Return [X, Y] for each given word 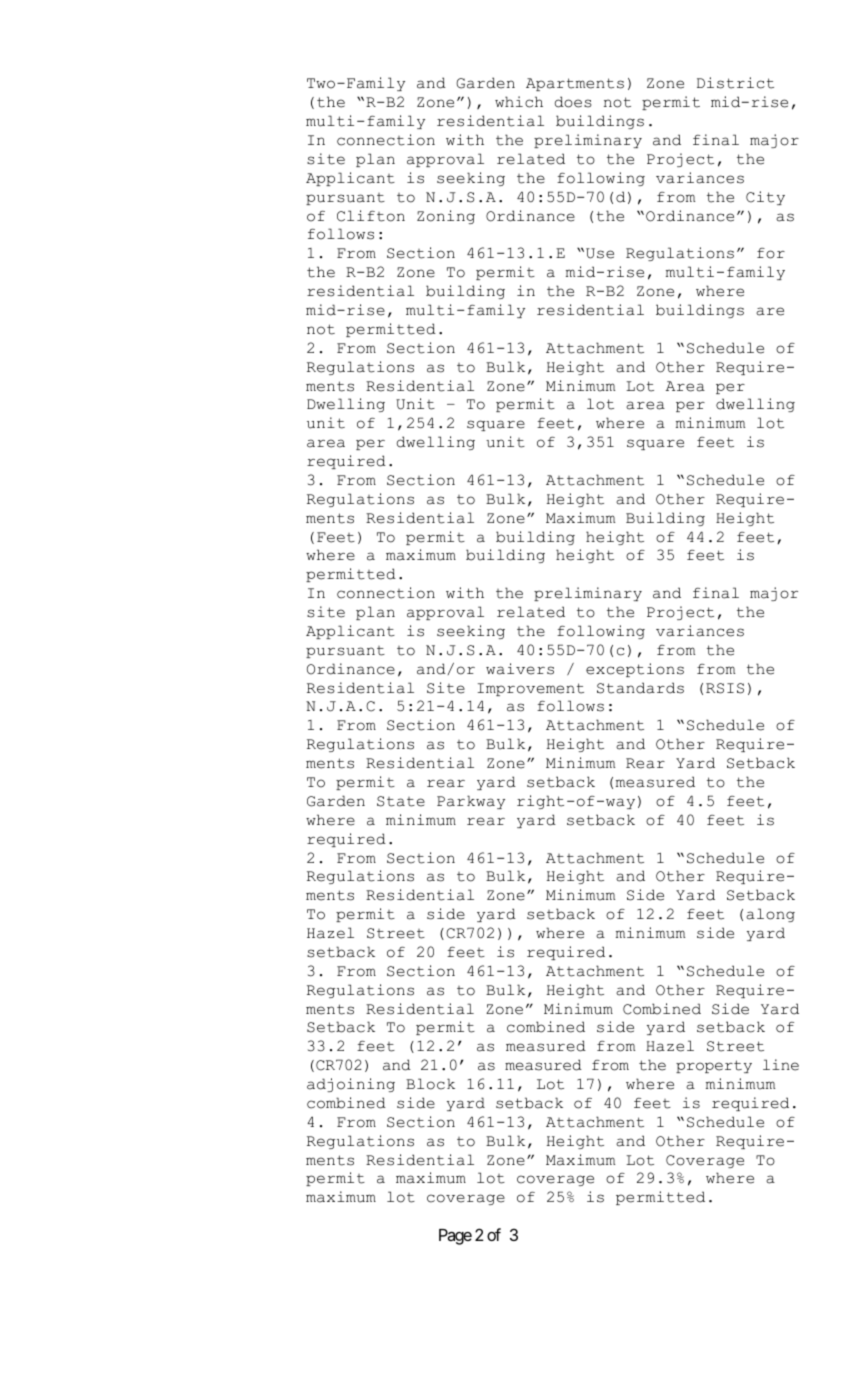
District [735, 83]
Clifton [371, 216]
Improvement [530, 689]
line [781, 1065]
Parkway [471, 802]
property [714, 1066]
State [401, 801]
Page [455, 1237]
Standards [640, 688]
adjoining [351, 1085]
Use [600, 253]
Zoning [446, 217]
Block [430, 1084]
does [573, 102]
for [771, 253]
